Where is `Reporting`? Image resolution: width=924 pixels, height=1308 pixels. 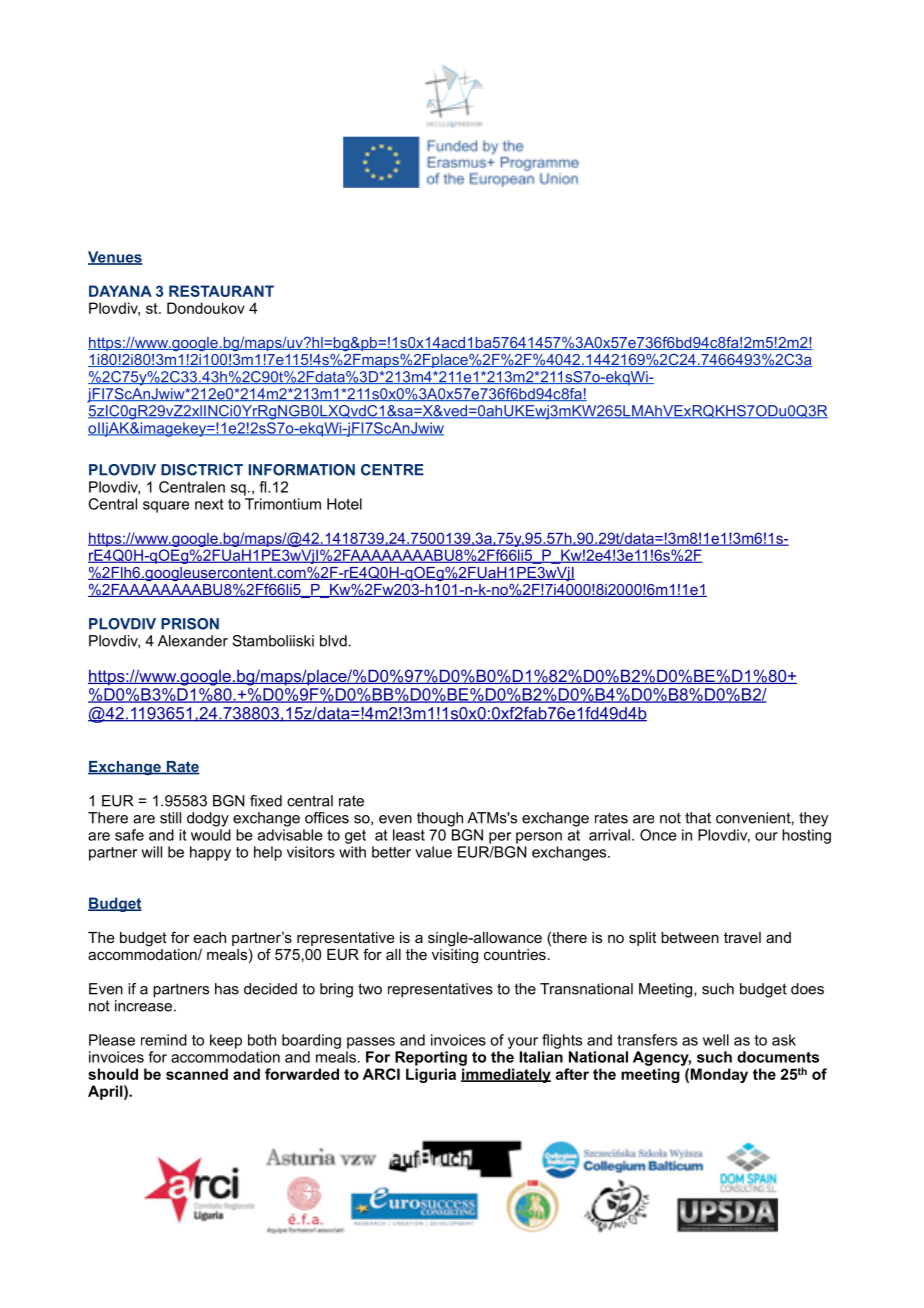 Reporting is located at coordinates (431, 1058).
